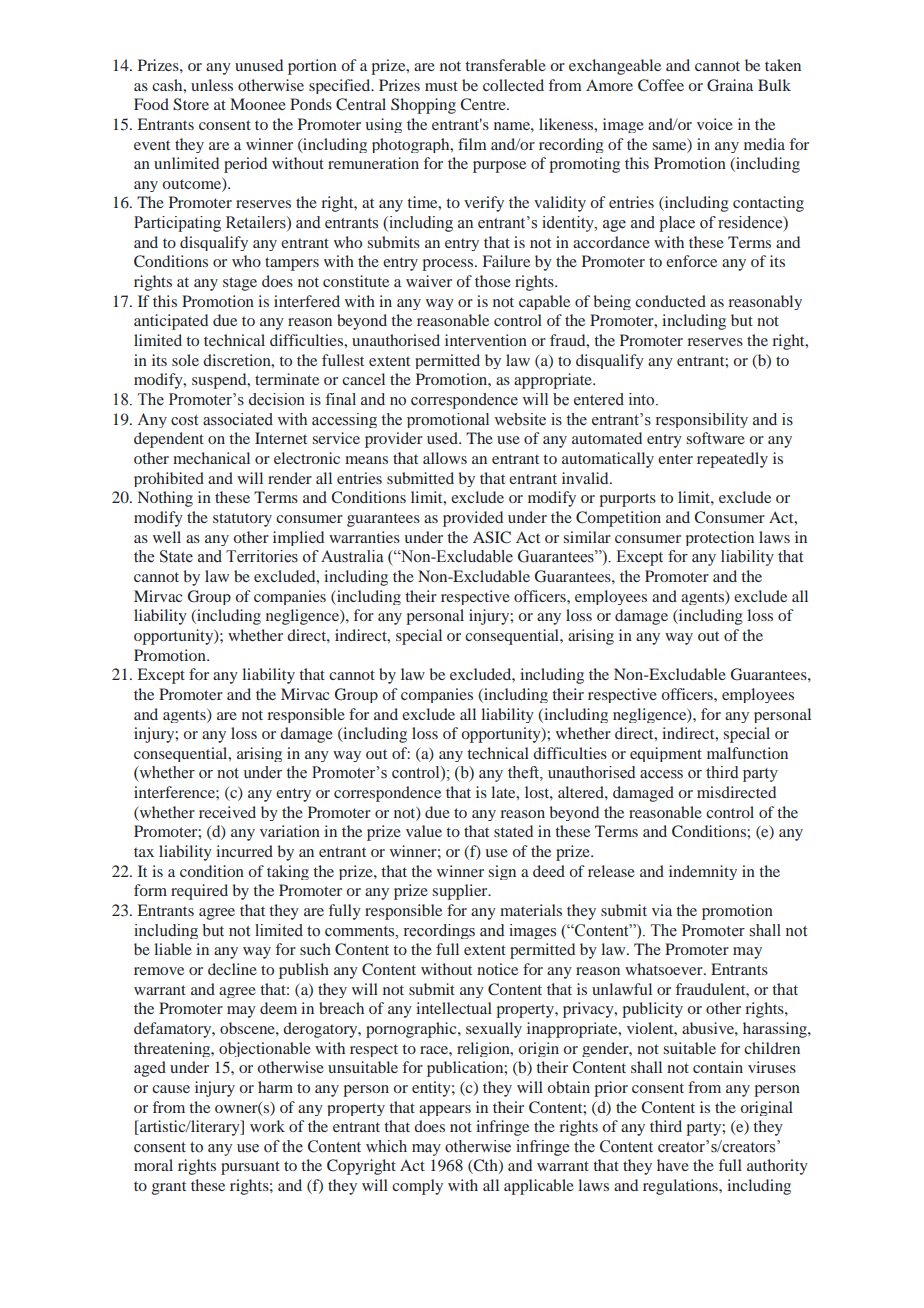  What do you see at coordinates (212, 85) in the screenshot?
I see `unless` at bounding box center [212, 85].
